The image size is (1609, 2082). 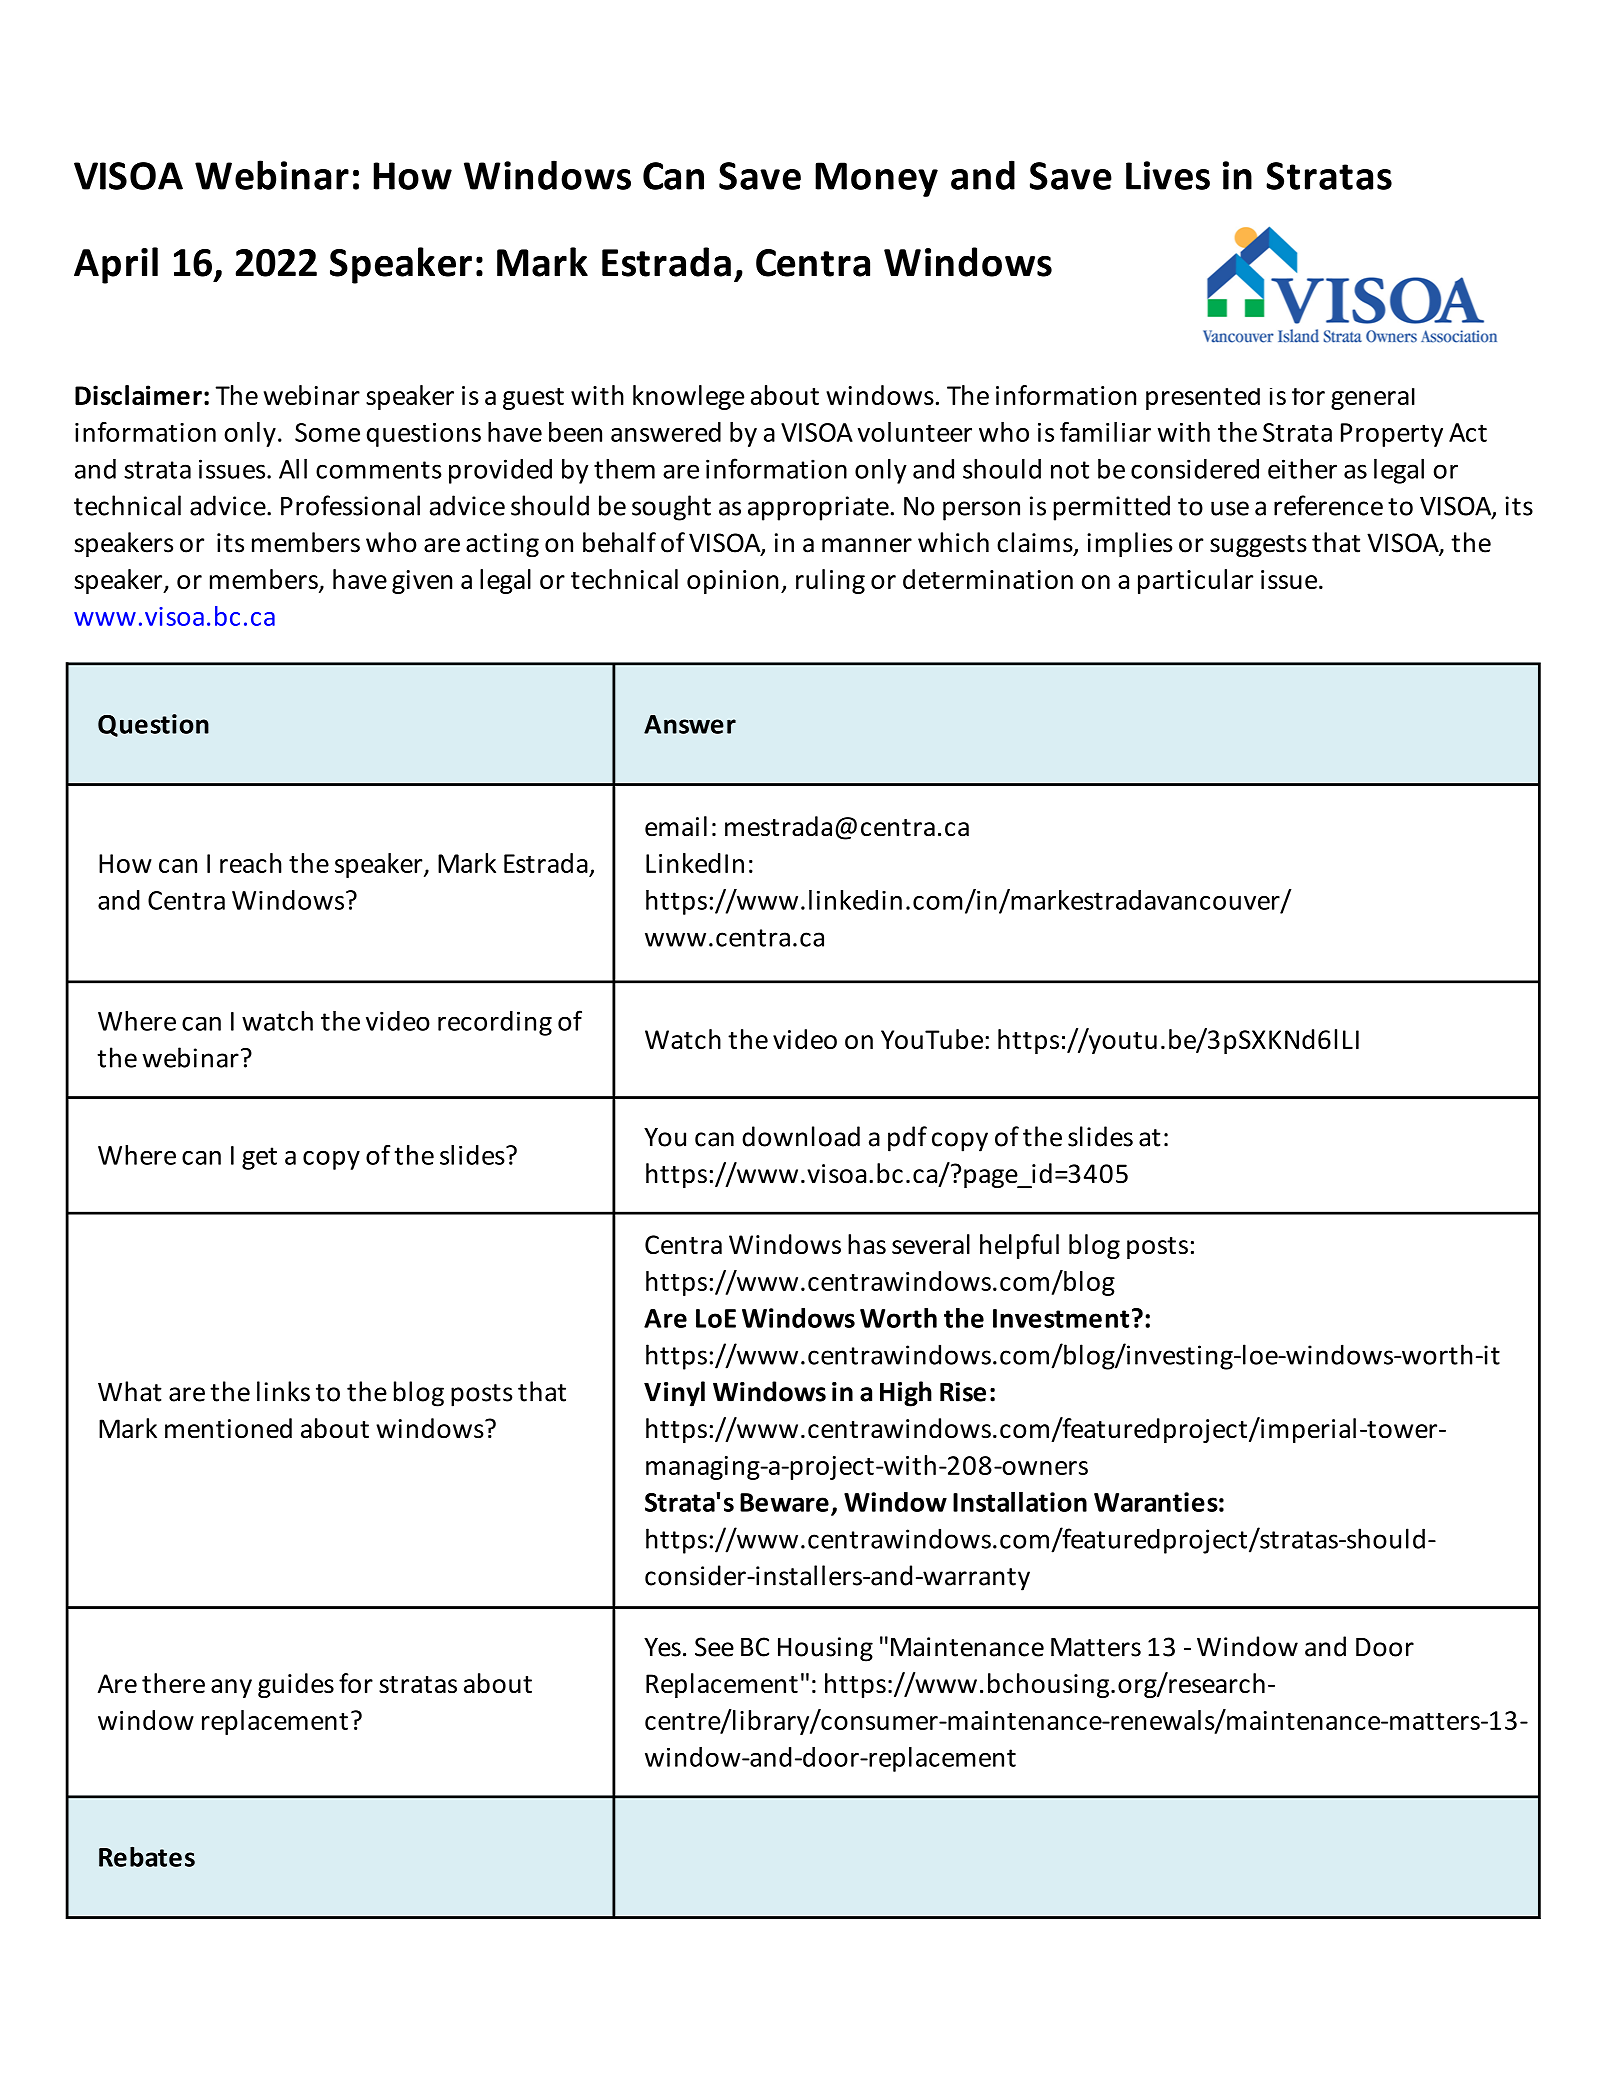 I want to click on Investment, so click(x=1061, y=1318).
